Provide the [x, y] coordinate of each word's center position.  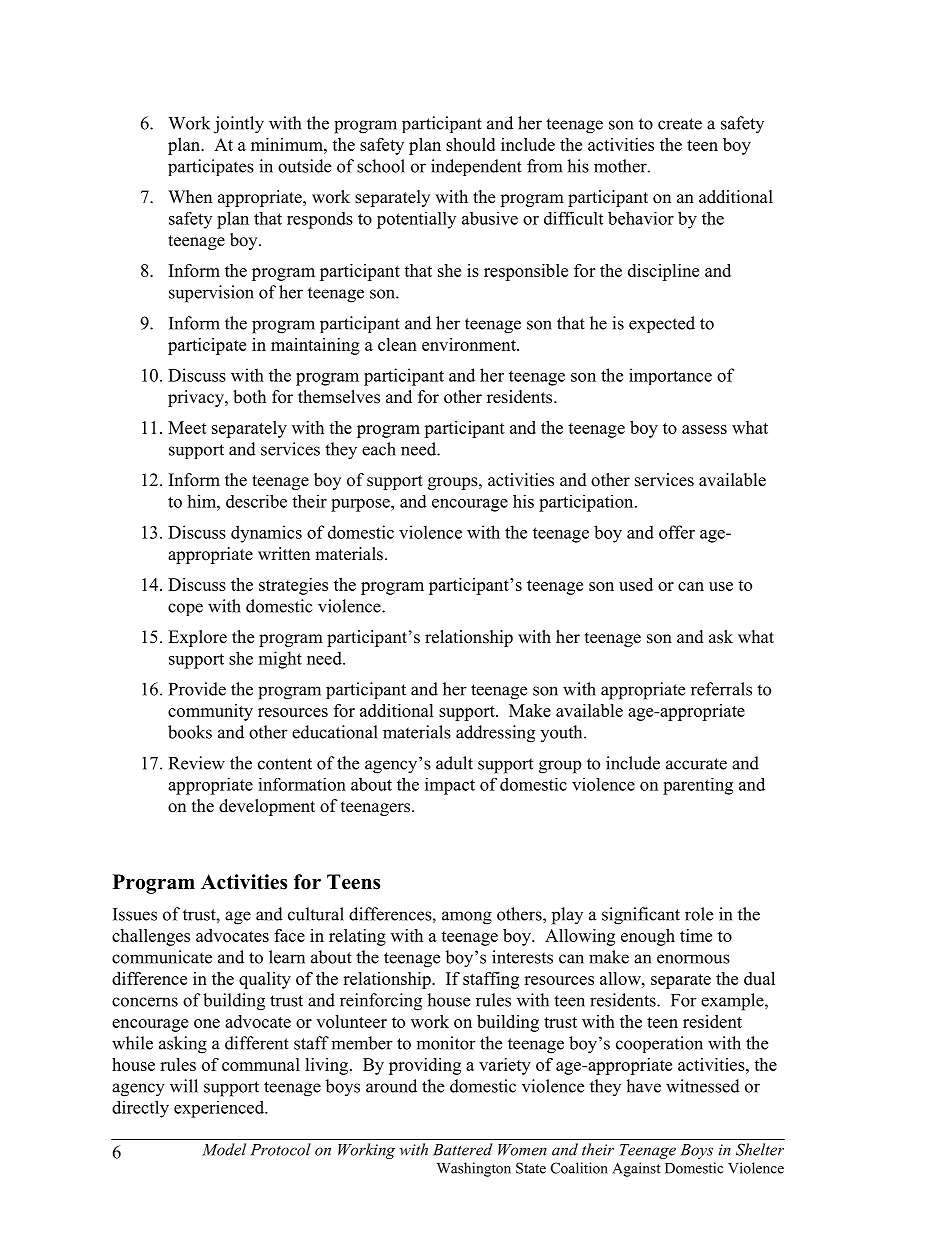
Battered [462, 1149]
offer [677, 532]
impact [450, 786]
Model [224, 1149]
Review [197, 763]
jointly [239, 125]
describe [256, 501]
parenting [698, 786]
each [379, 449]
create [680, 124]
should [470, 144]
